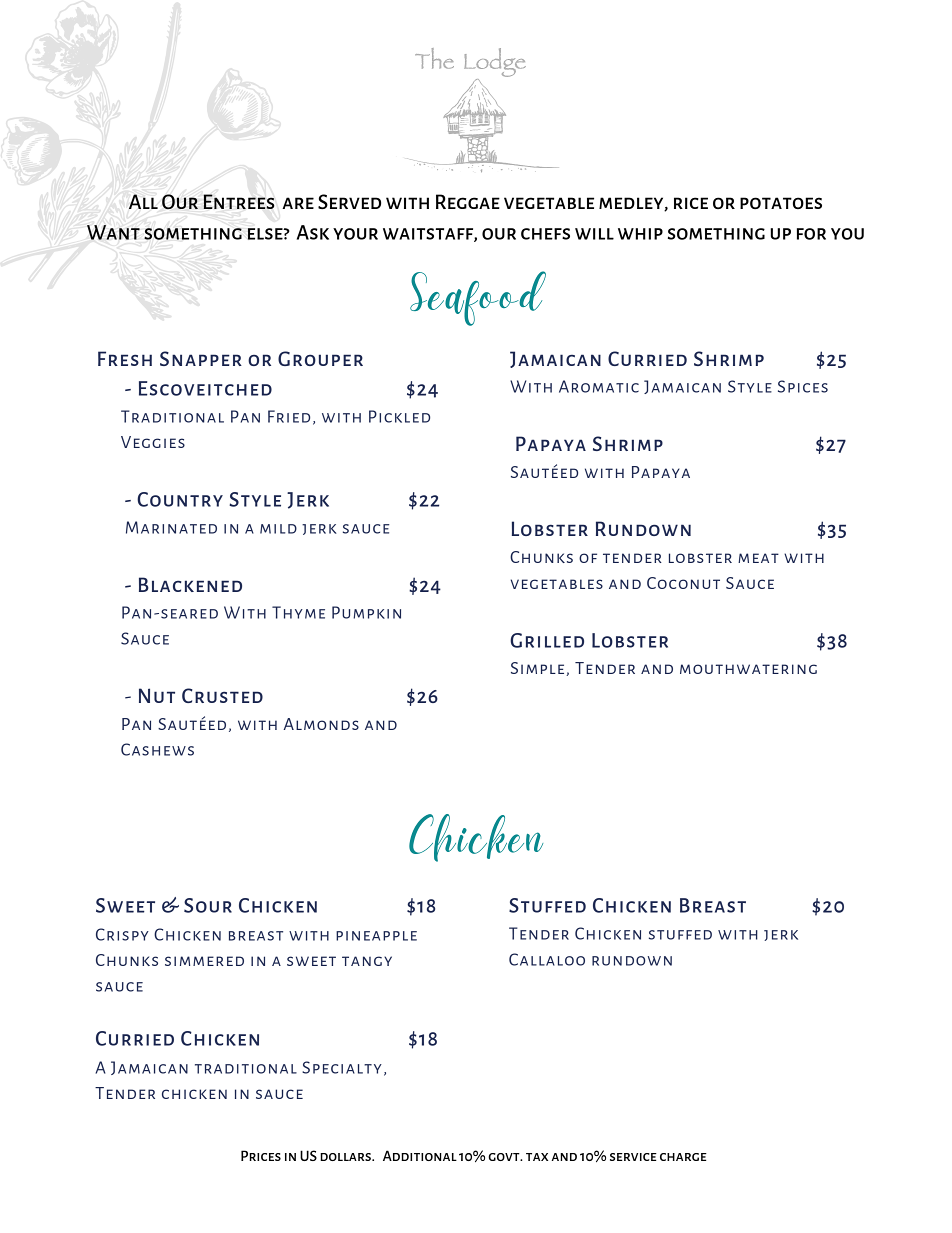 The image size is (952, 1233). I want to click on meat, so click(758, 558).
